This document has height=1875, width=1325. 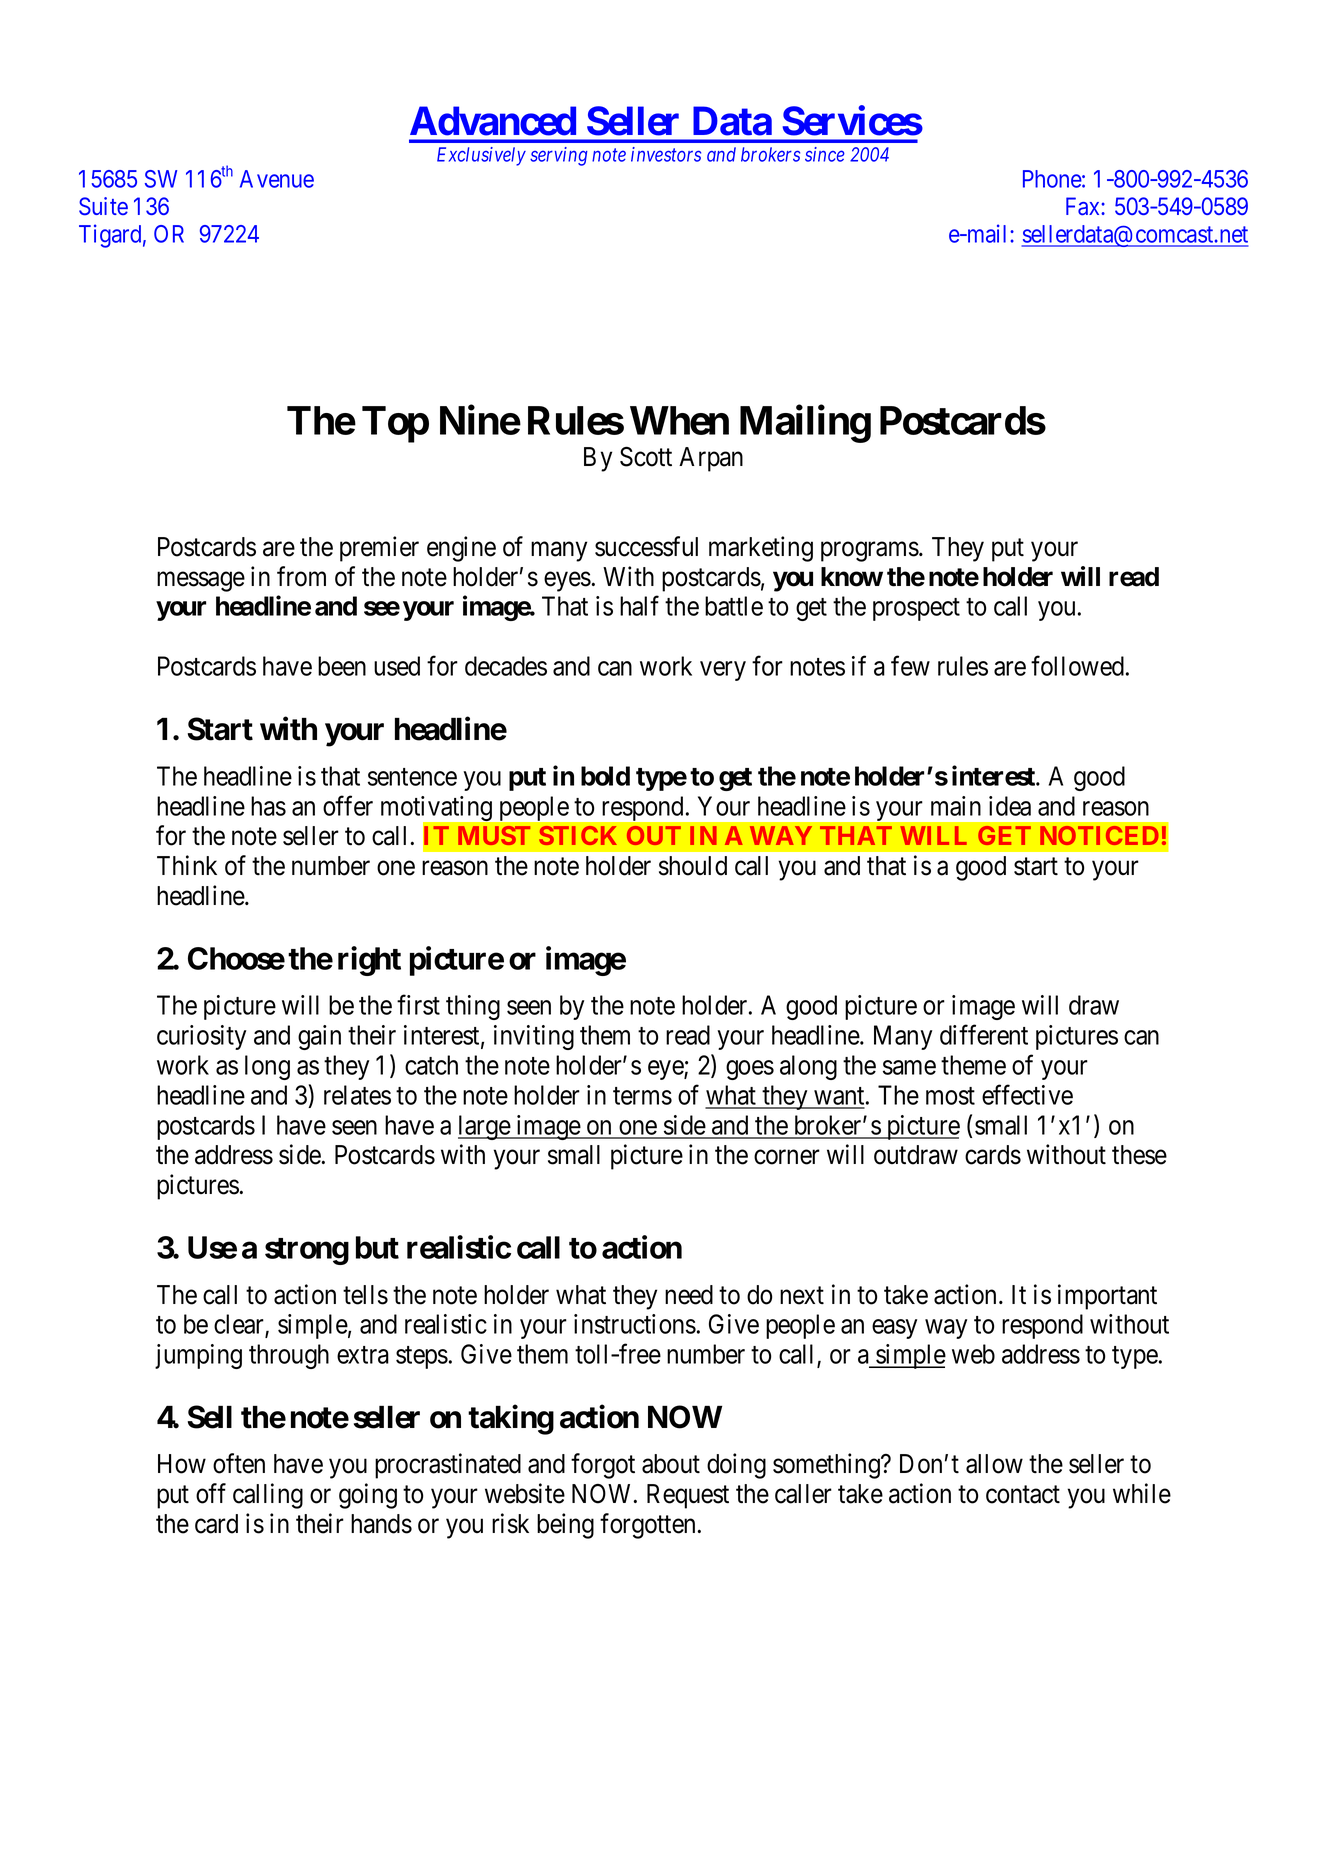 I want to click on message, so click(x=201, y=582).
